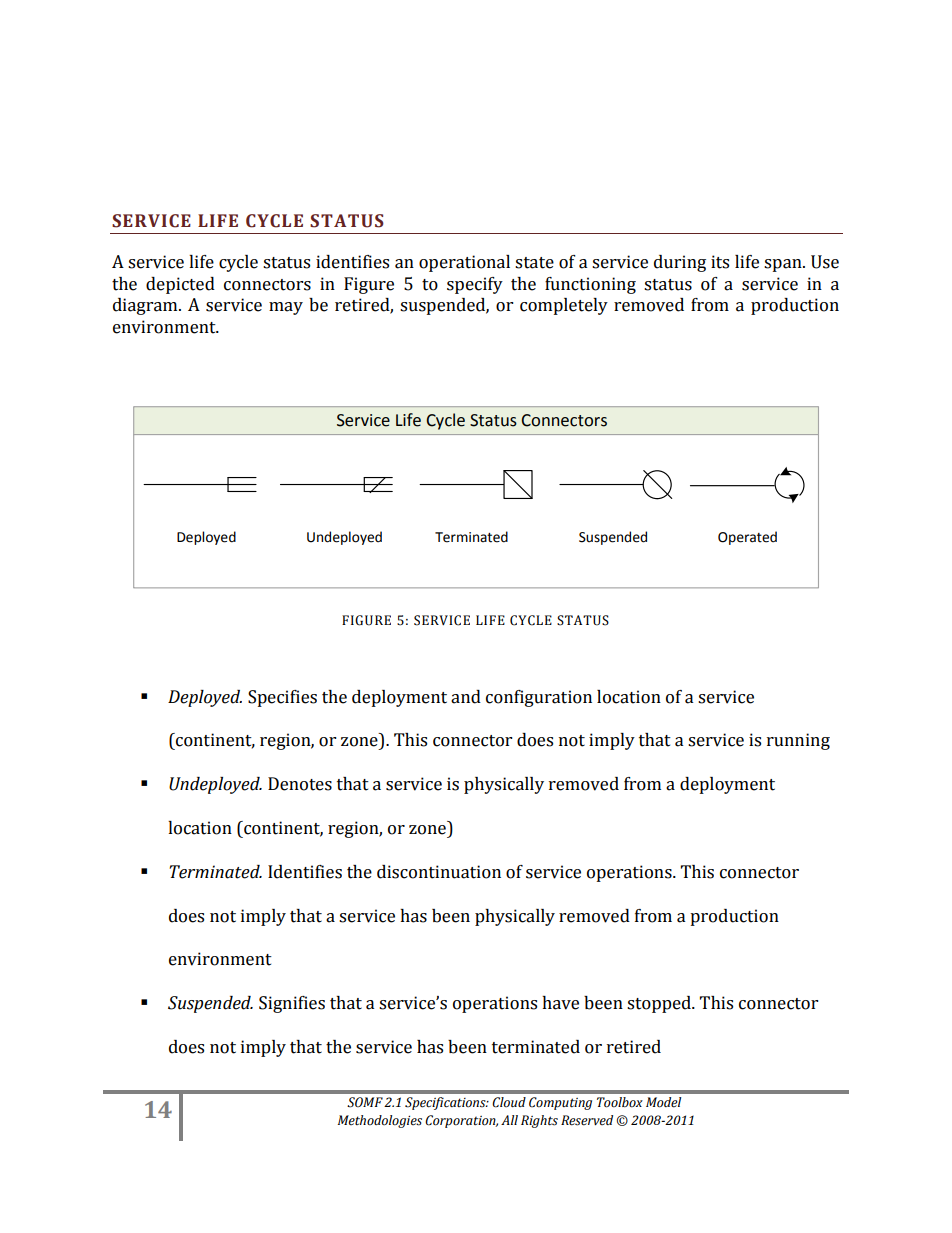  I want to click on Denotes, so click(300, 784).
